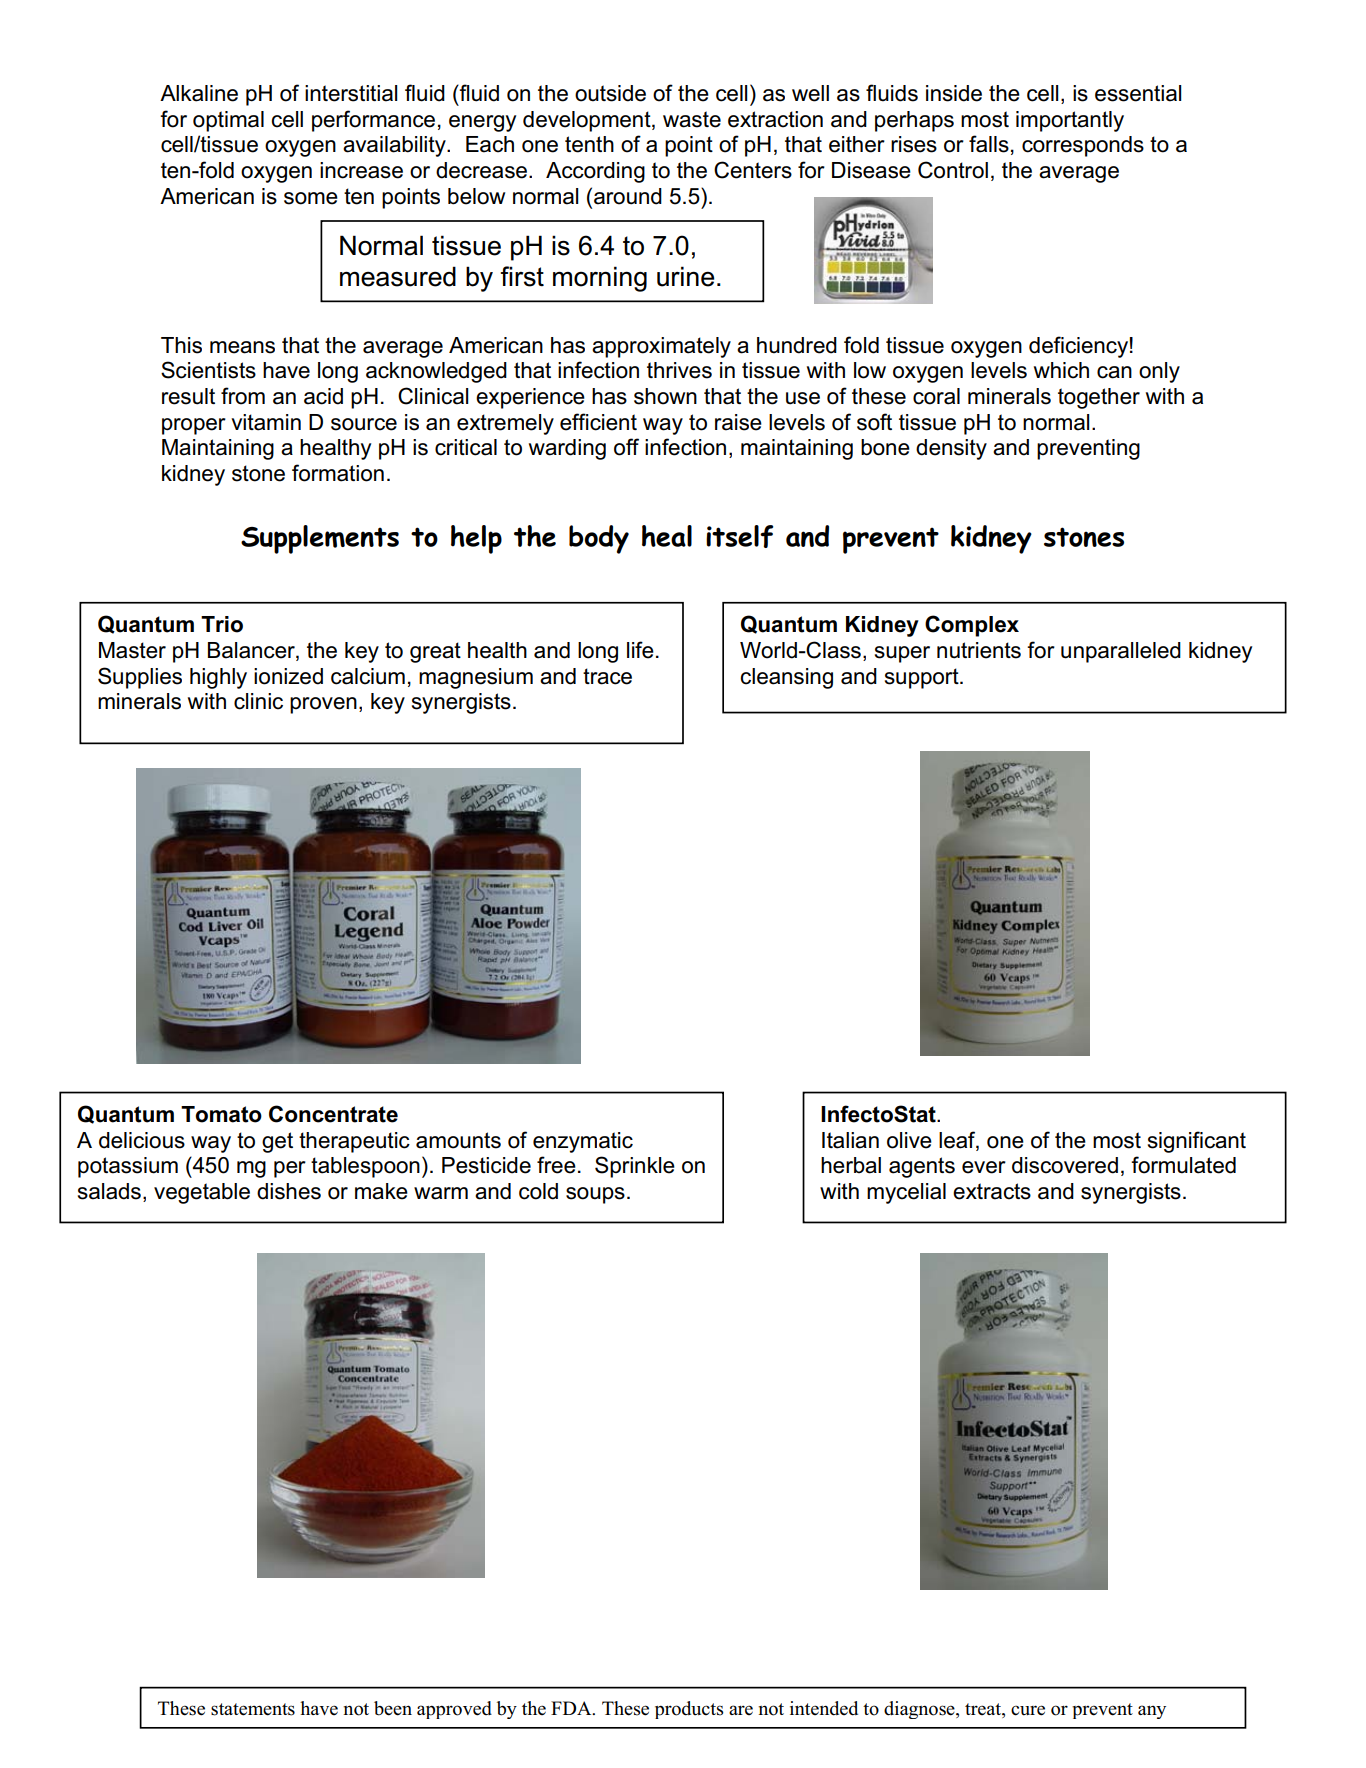  Describe the element at coordinates (228, 121) in the screenshot. I see `optimal` at that location.
